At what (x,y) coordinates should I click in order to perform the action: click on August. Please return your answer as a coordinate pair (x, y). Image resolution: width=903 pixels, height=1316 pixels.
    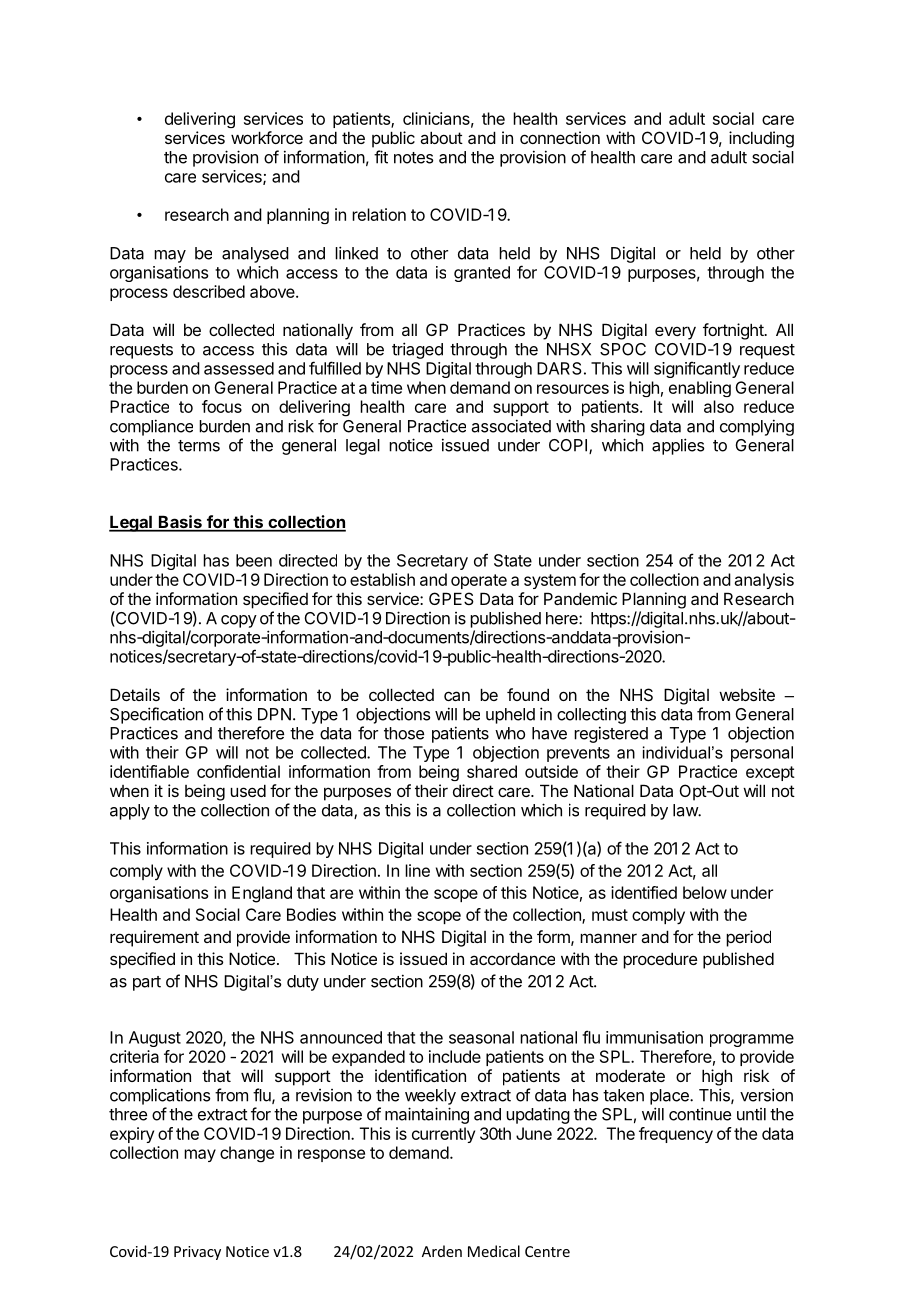
    Looking at the image, I should click on (155, 1039).
